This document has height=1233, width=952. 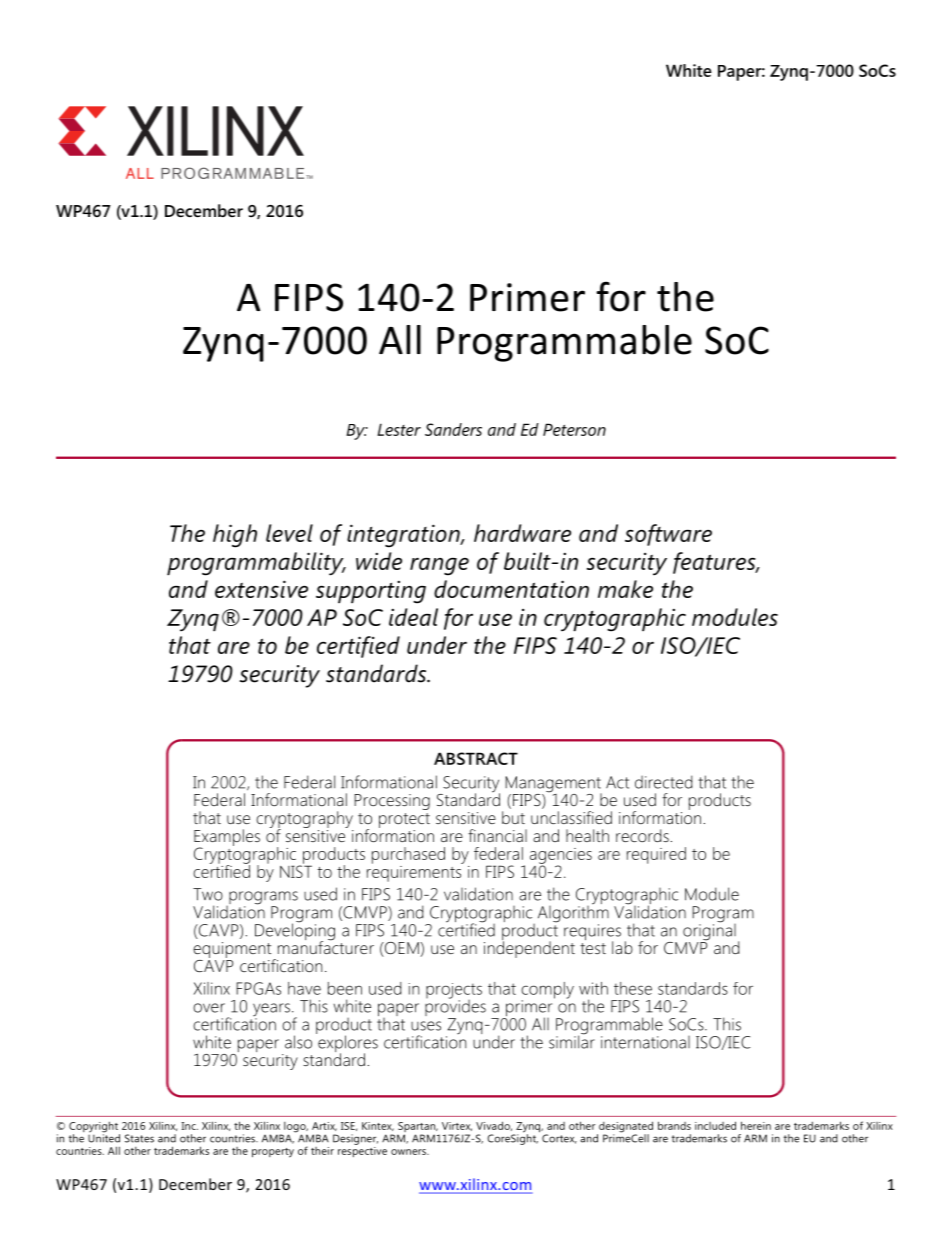 I want to click on Processing, so click(x=392, y=802).
